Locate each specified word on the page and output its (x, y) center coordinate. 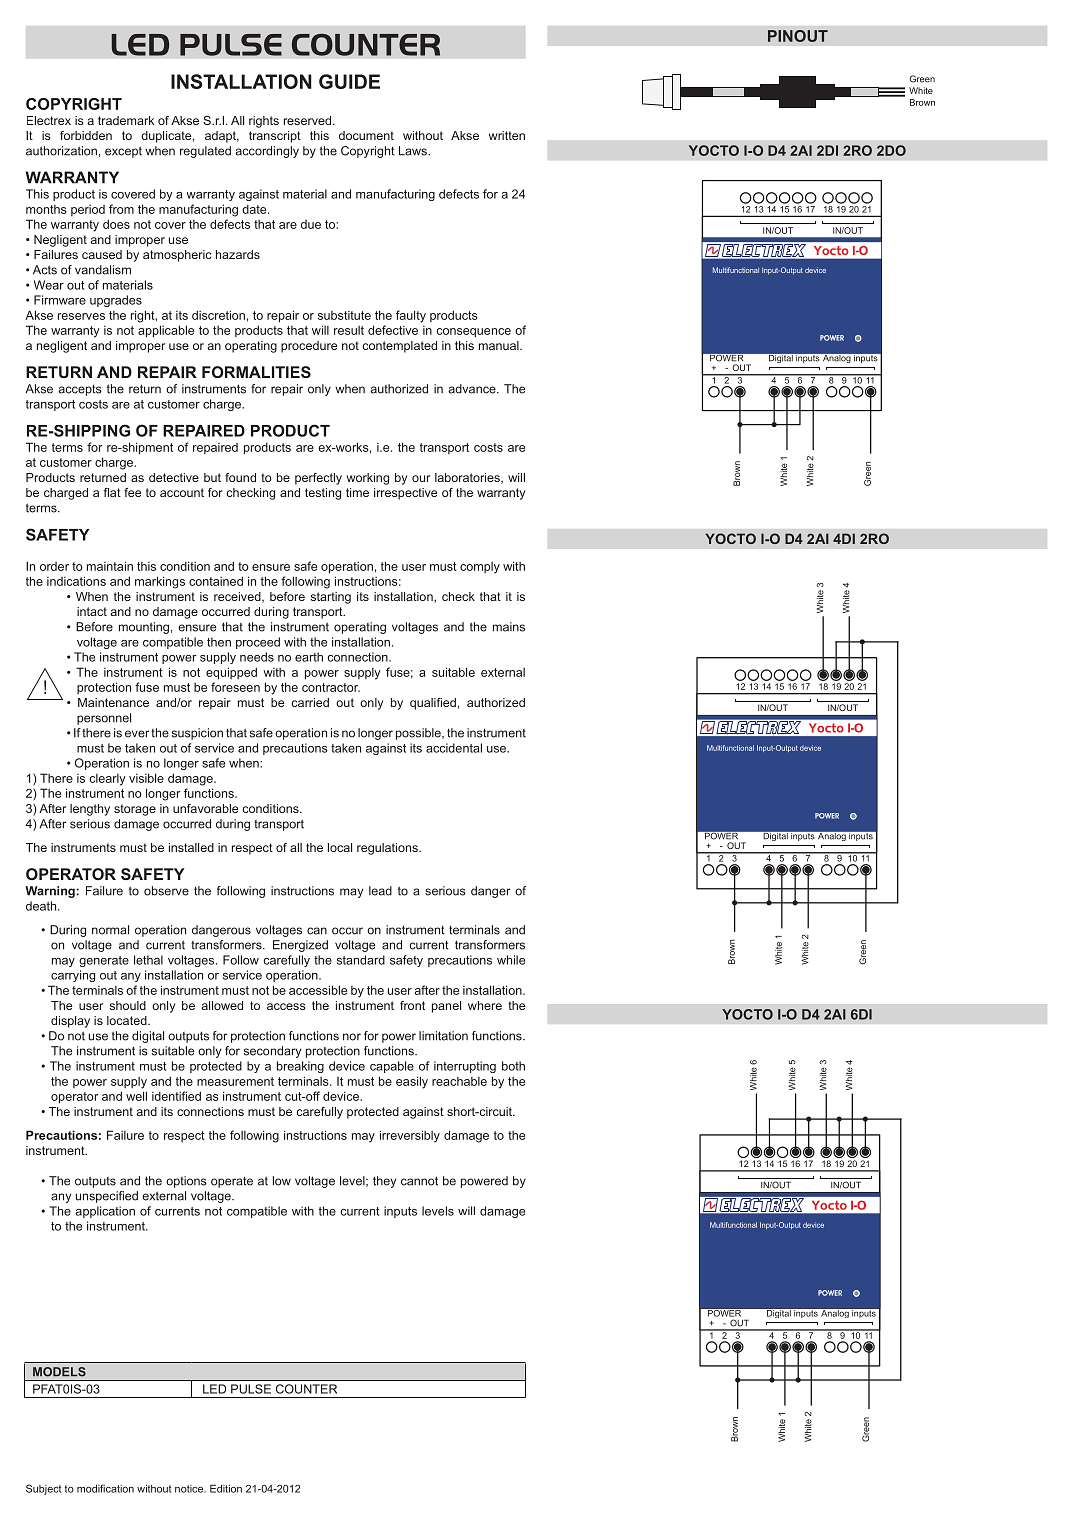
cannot (419, 1181)
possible (419, 734)
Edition (226, 1488)
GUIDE (349, 81)
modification (105, 1488)
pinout (798, 36)
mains (509, 627)
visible (146, 778)
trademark (126, 120)
